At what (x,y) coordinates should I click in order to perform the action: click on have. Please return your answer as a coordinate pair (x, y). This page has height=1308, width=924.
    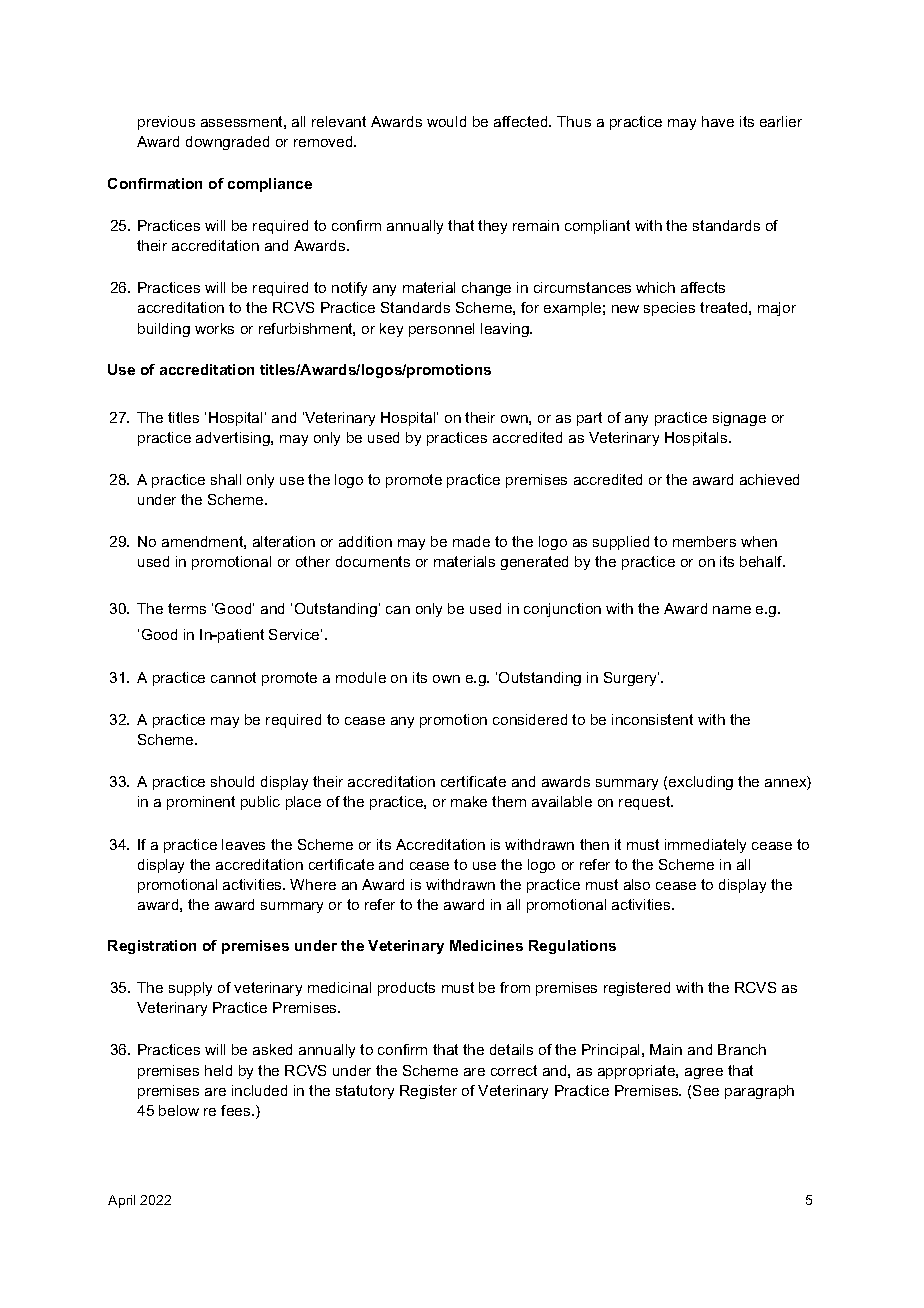
    Looking at the image, I should click on (718, 121).
